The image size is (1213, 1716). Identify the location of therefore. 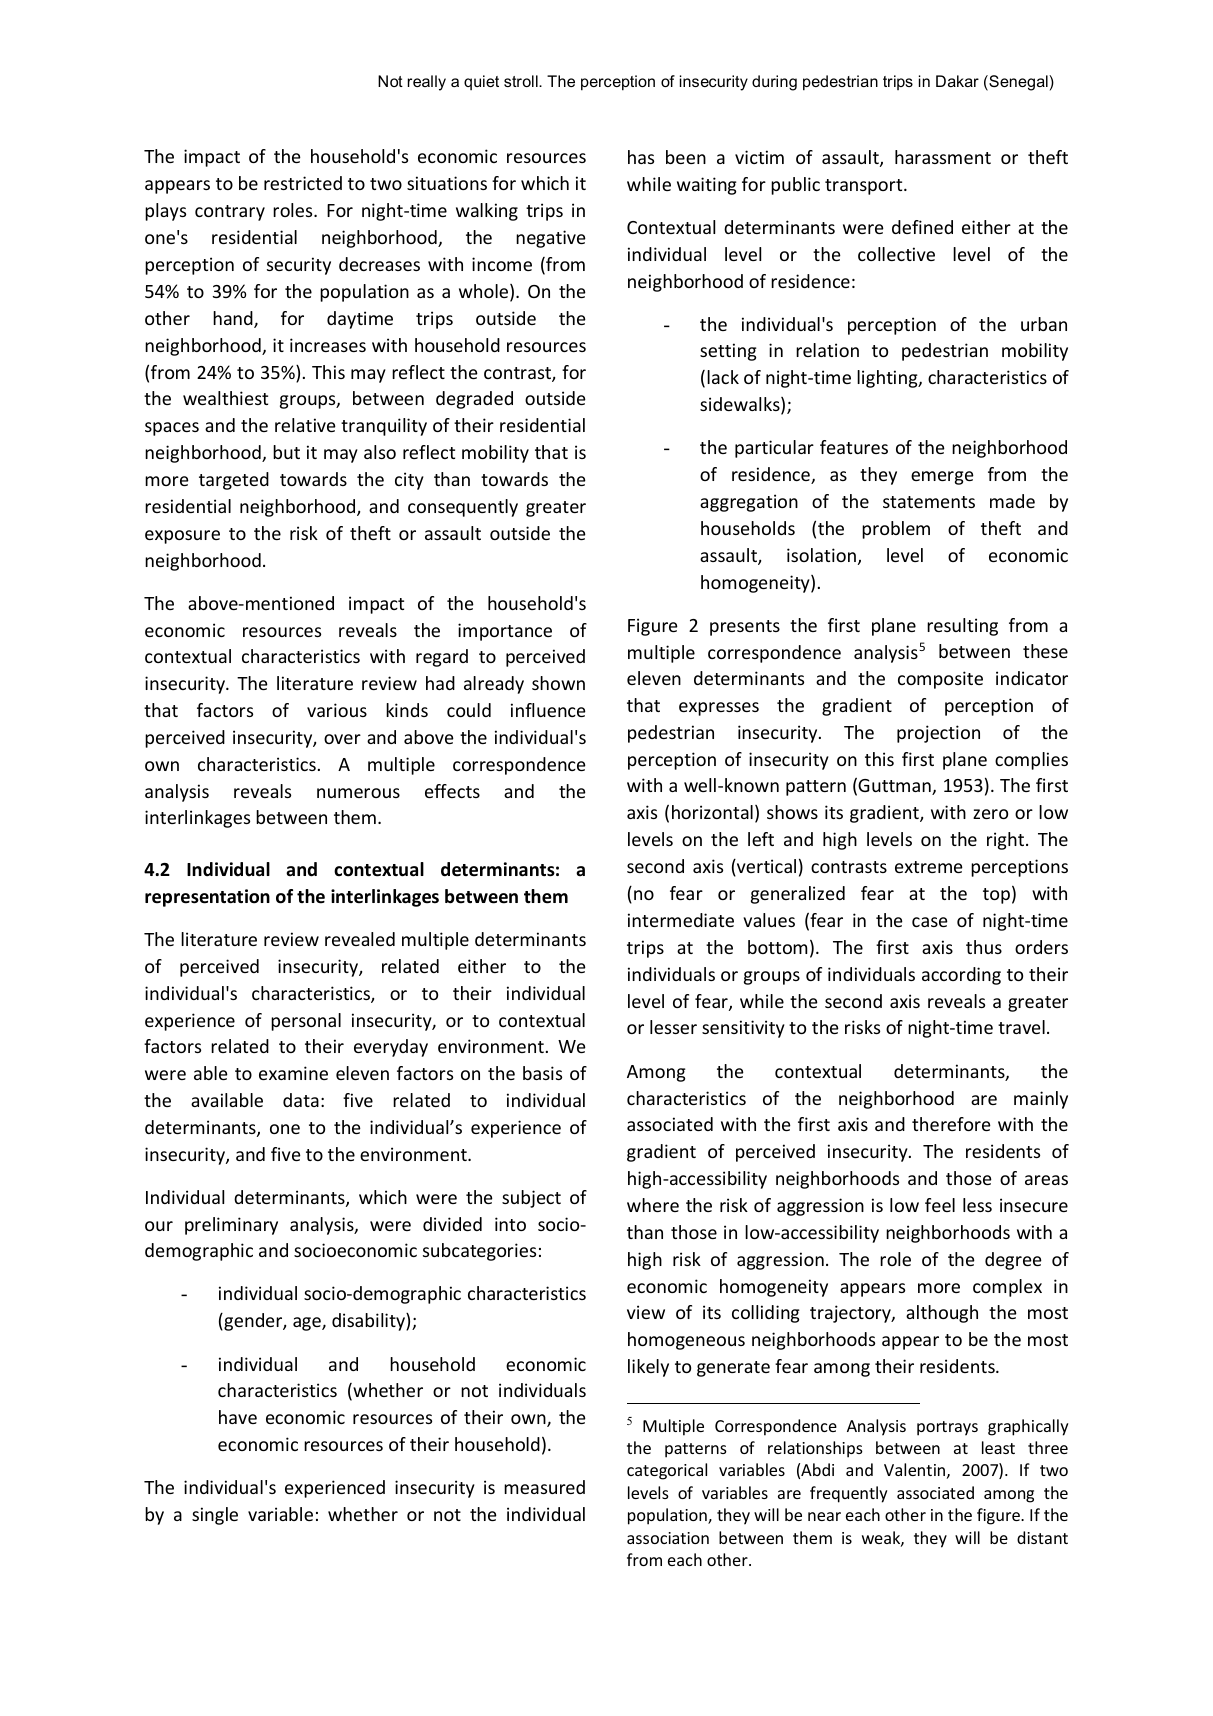
(951, 1124).
